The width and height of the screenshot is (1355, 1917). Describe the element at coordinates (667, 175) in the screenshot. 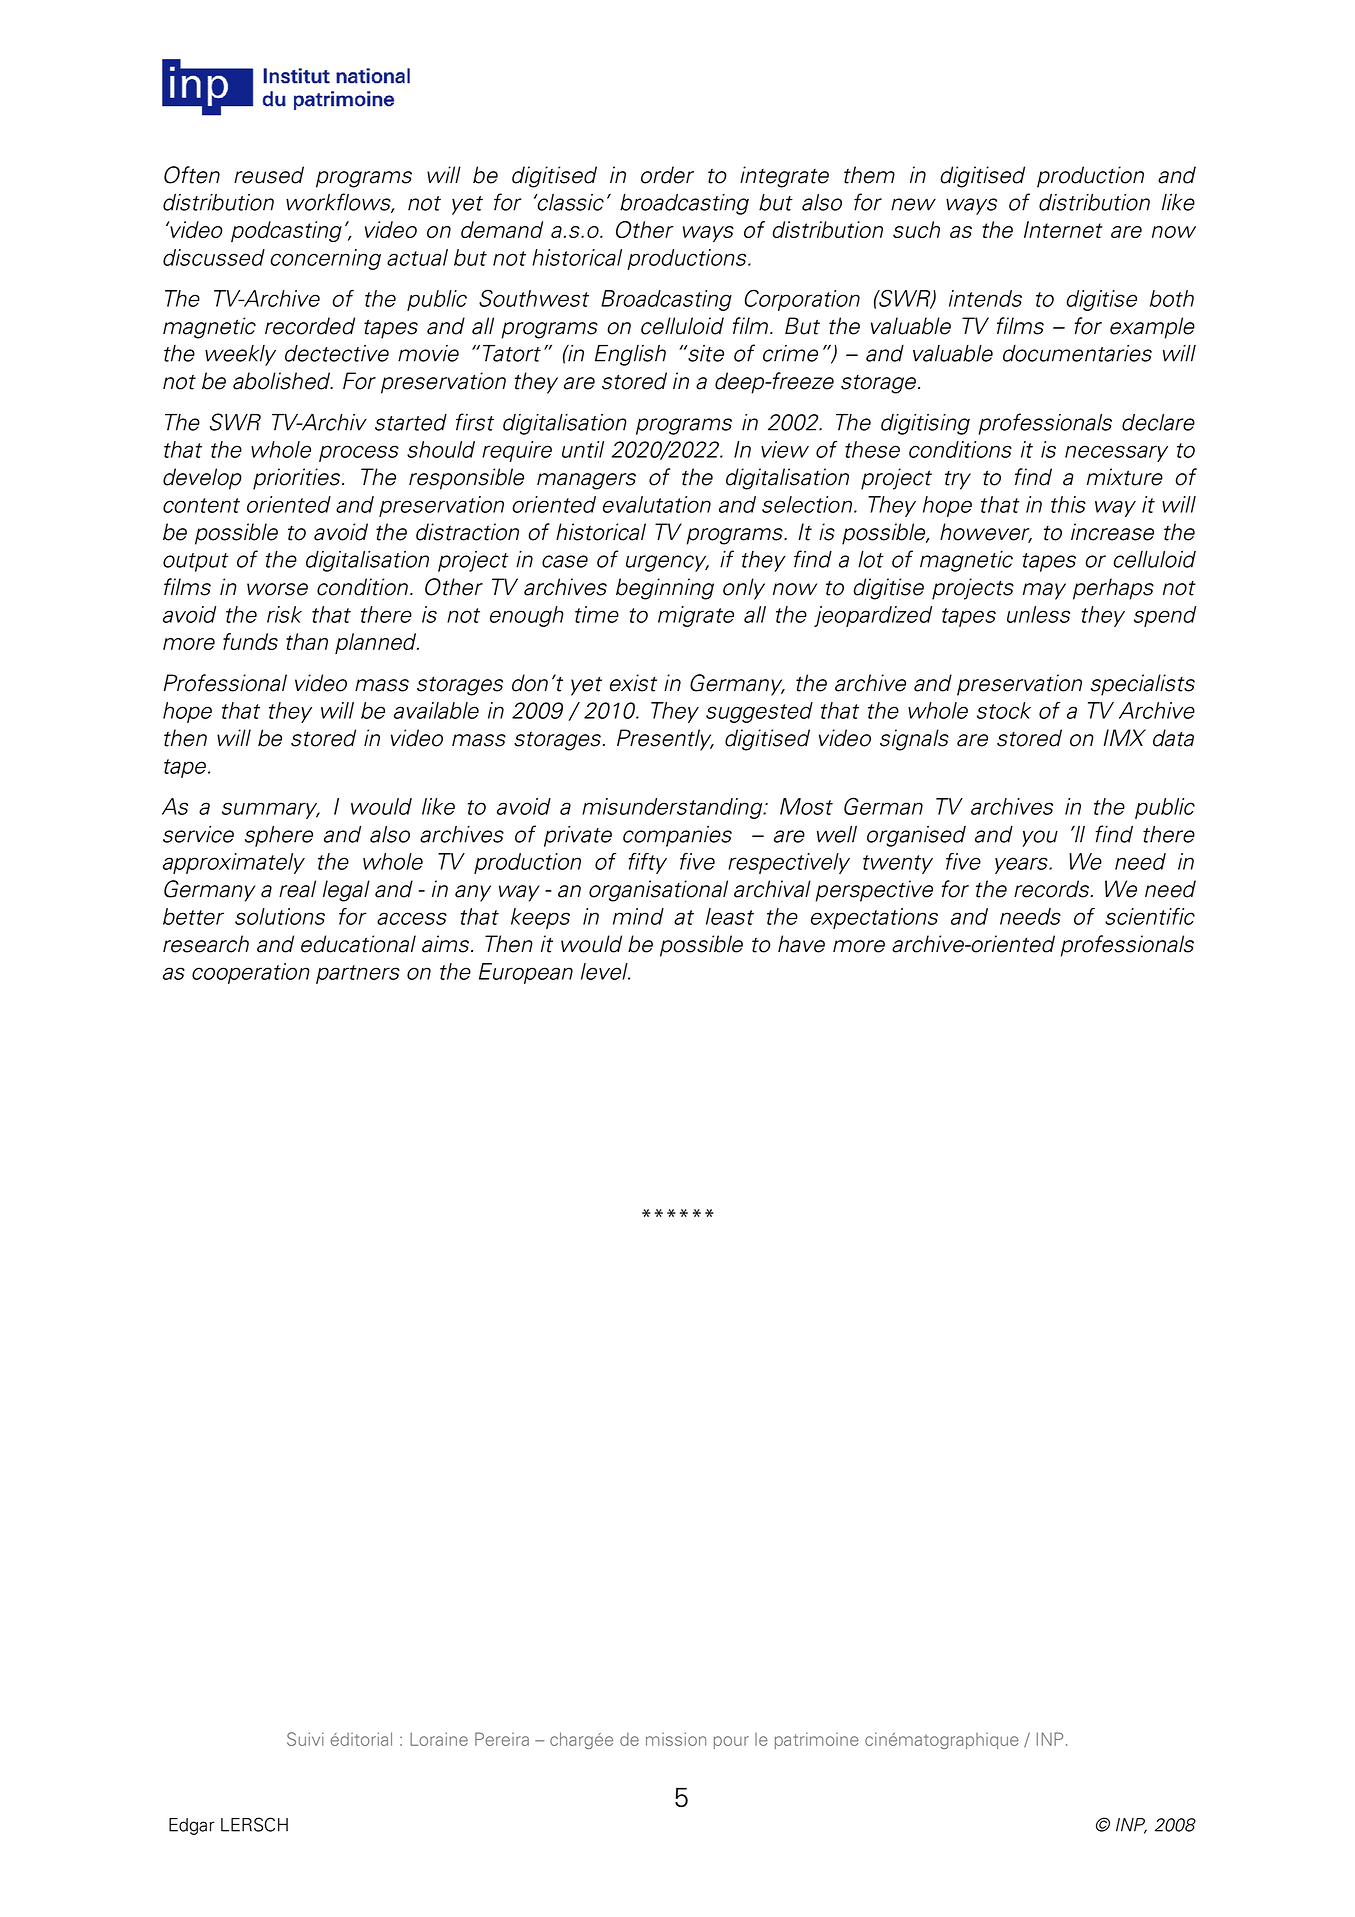

I see `order` at that location.
